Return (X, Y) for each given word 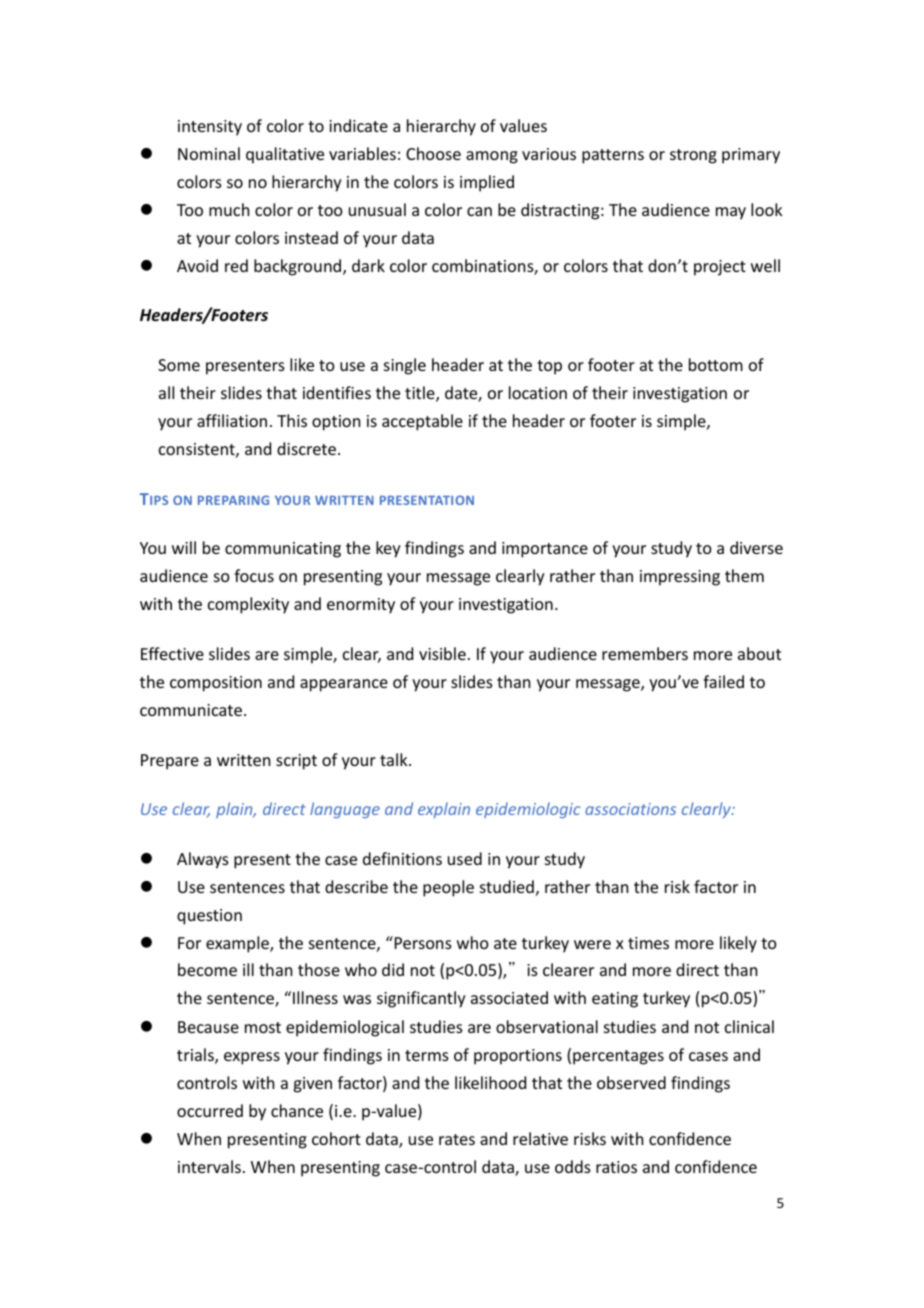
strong (693, 156)
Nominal (209, 153)
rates (457, 1139)
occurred (210, 1110)
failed (723, 681)
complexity (248, 605)
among (492, 157)
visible (442, 653)
